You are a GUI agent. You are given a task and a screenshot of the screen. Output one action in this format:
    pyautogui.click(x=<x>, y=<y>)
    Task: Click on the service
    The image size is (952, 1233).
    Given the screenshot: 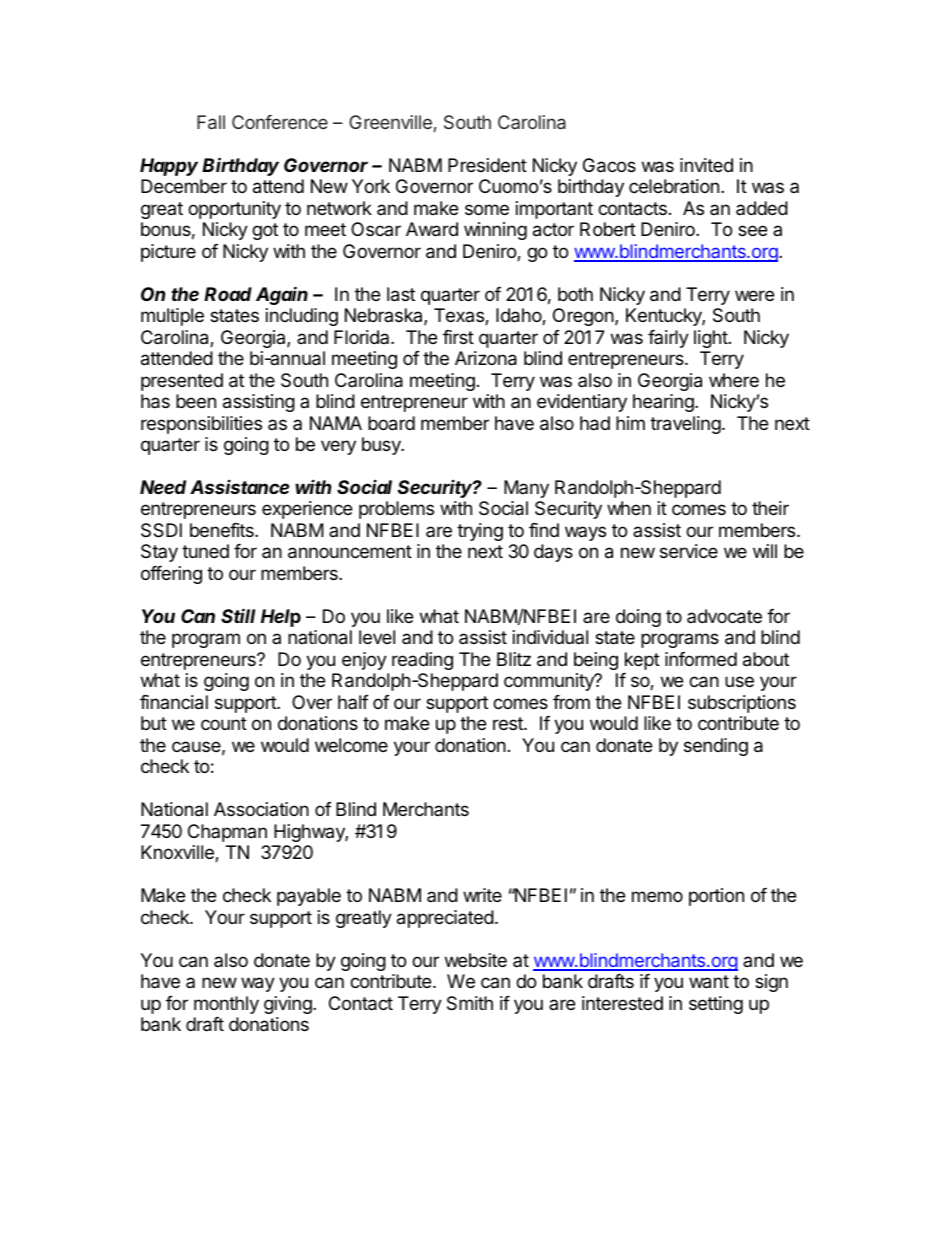 What is the action you would take?
    pyautogui.click(x=689, y=551)
